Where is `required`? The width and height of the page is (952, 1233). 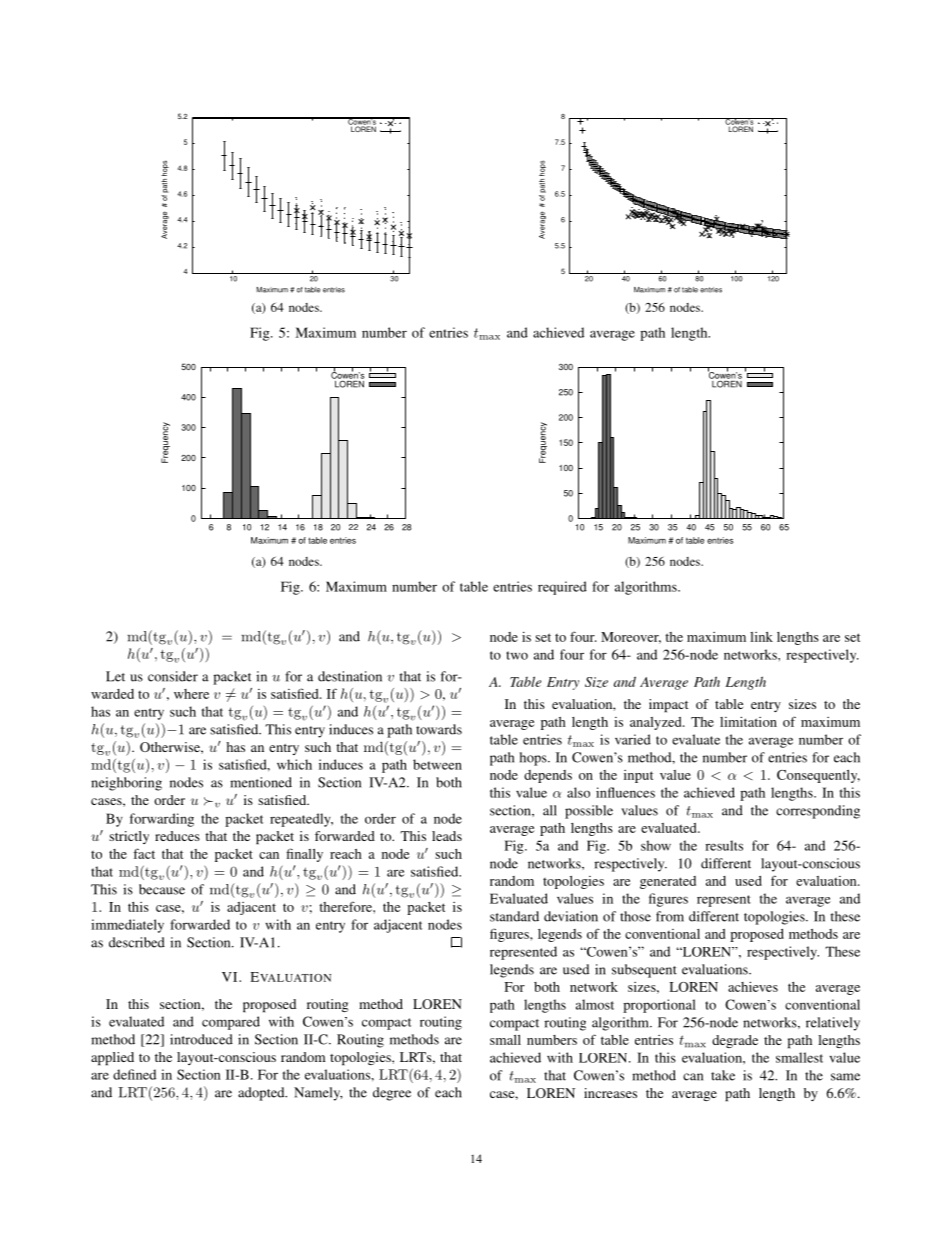
required is located at coordinates (562, 588).
